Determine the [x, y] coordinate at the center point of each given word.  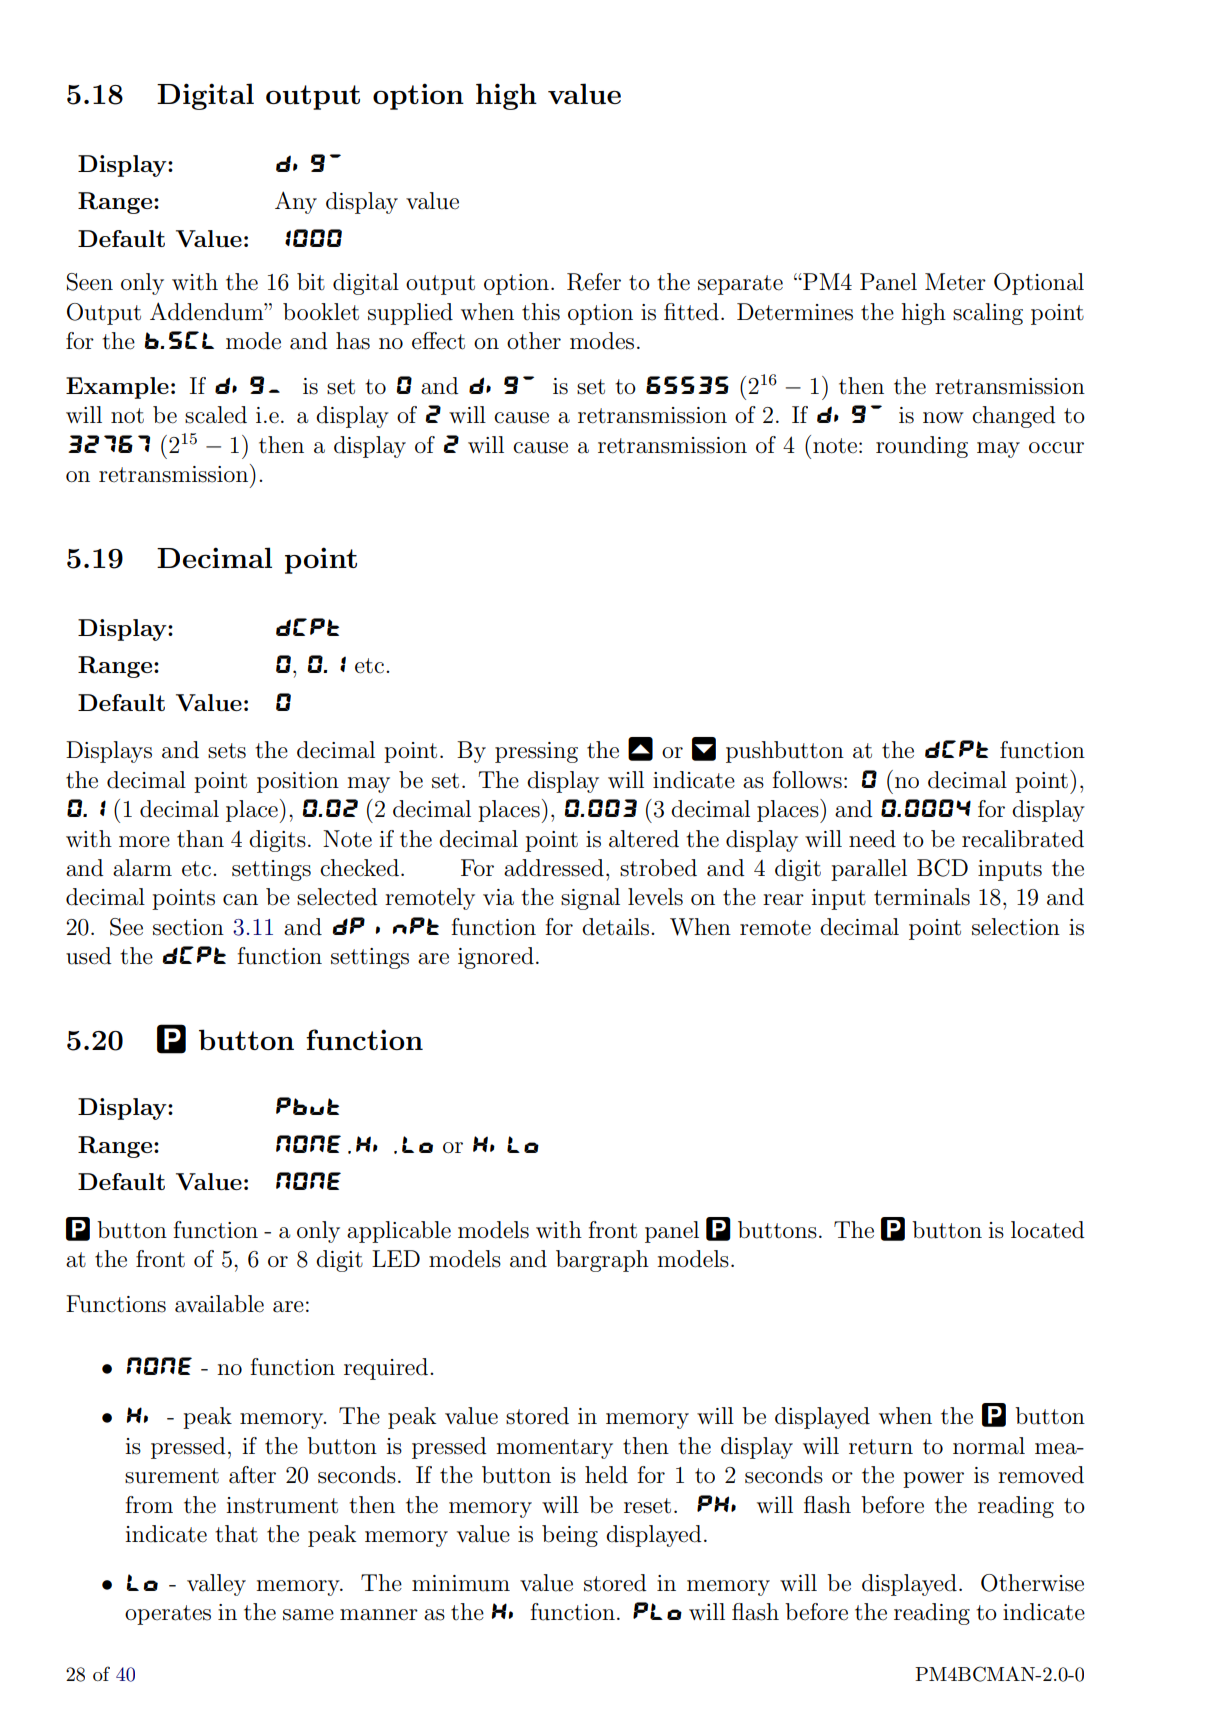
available [219, 1304]
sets [227, 751]
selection [1016, 927]
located [1048, 1230]
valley [216, 1585]
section [188, 927]
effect [438, 341]
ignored [496, 958]
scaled [216, 415]
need [872, 839]
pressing [536, 752]
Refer [594, 282]
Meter [955, 282]
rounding [922, 447]
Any [296, 202]
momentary [554, 1449]
